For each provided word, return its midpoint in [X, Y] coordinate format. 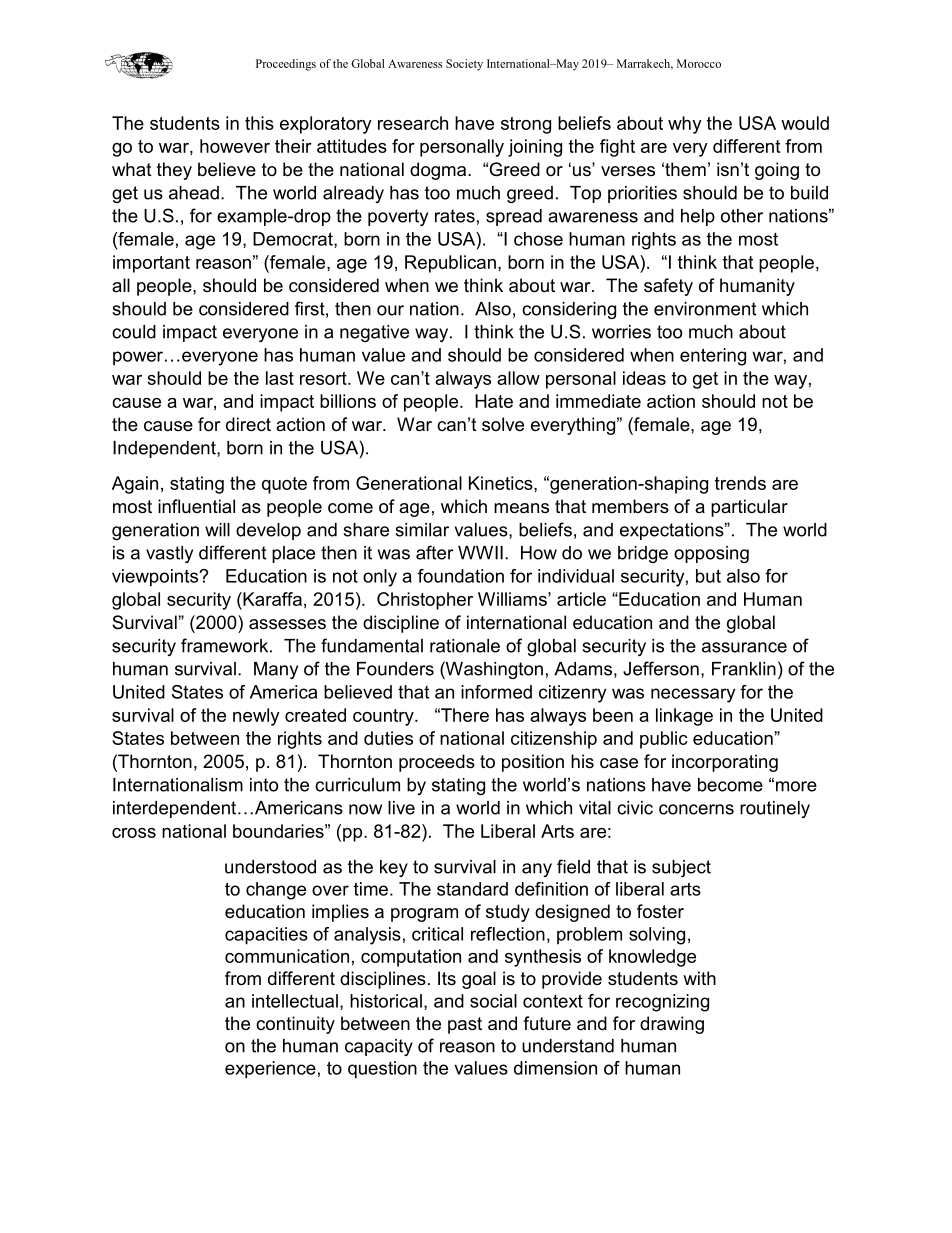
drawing [672, 1025]
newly [256, 717]
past [465, 1025]
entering [713, 357]
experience [270, 1070]
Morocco [699, 63]
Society [464, 65]
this [259, 123]
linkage [684, 717]
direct [248, 424]
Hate [494, 401]
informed [496, 692]
